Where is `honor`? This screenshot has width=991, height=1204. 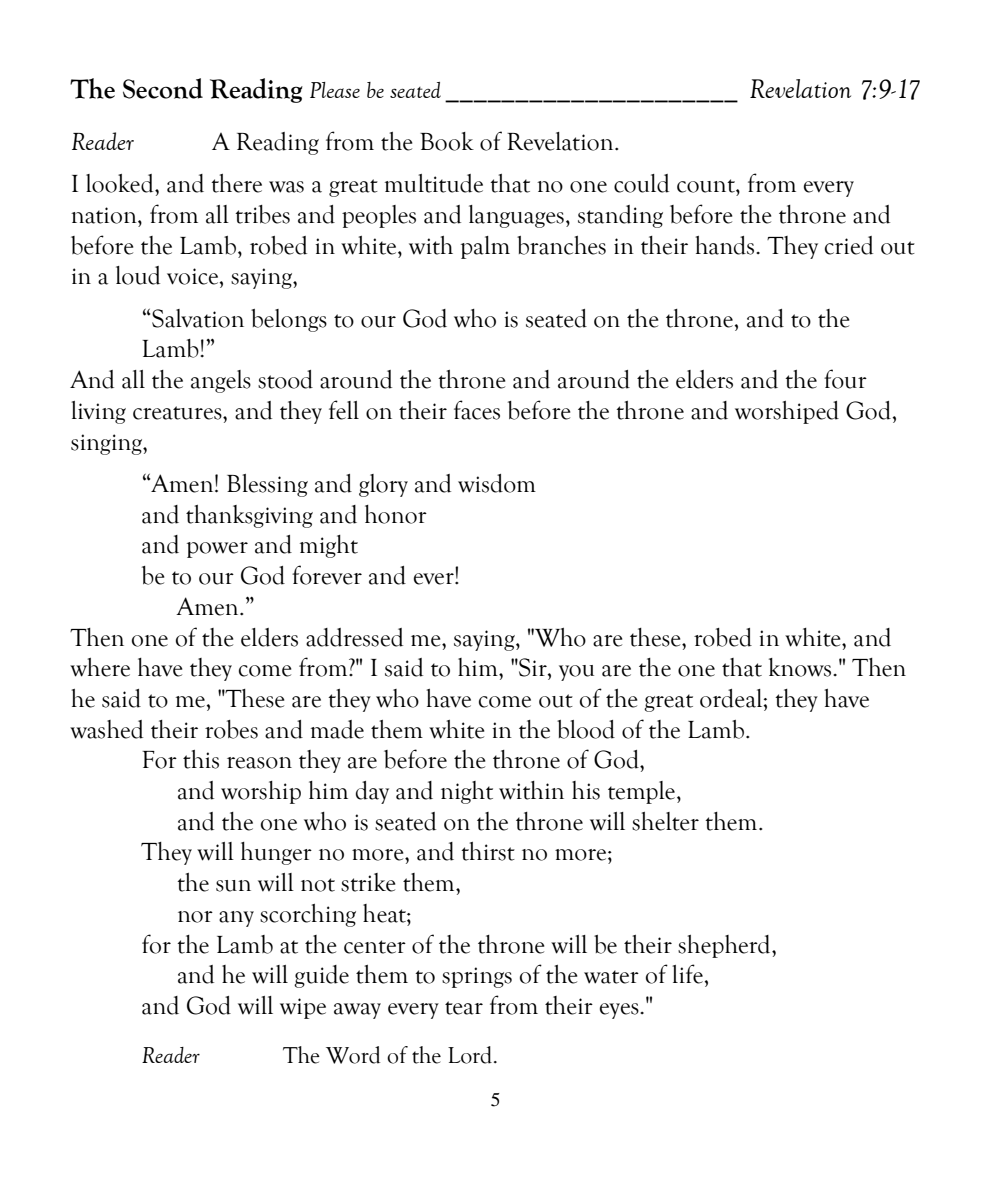
honor is located at coordinates (396, 514).
